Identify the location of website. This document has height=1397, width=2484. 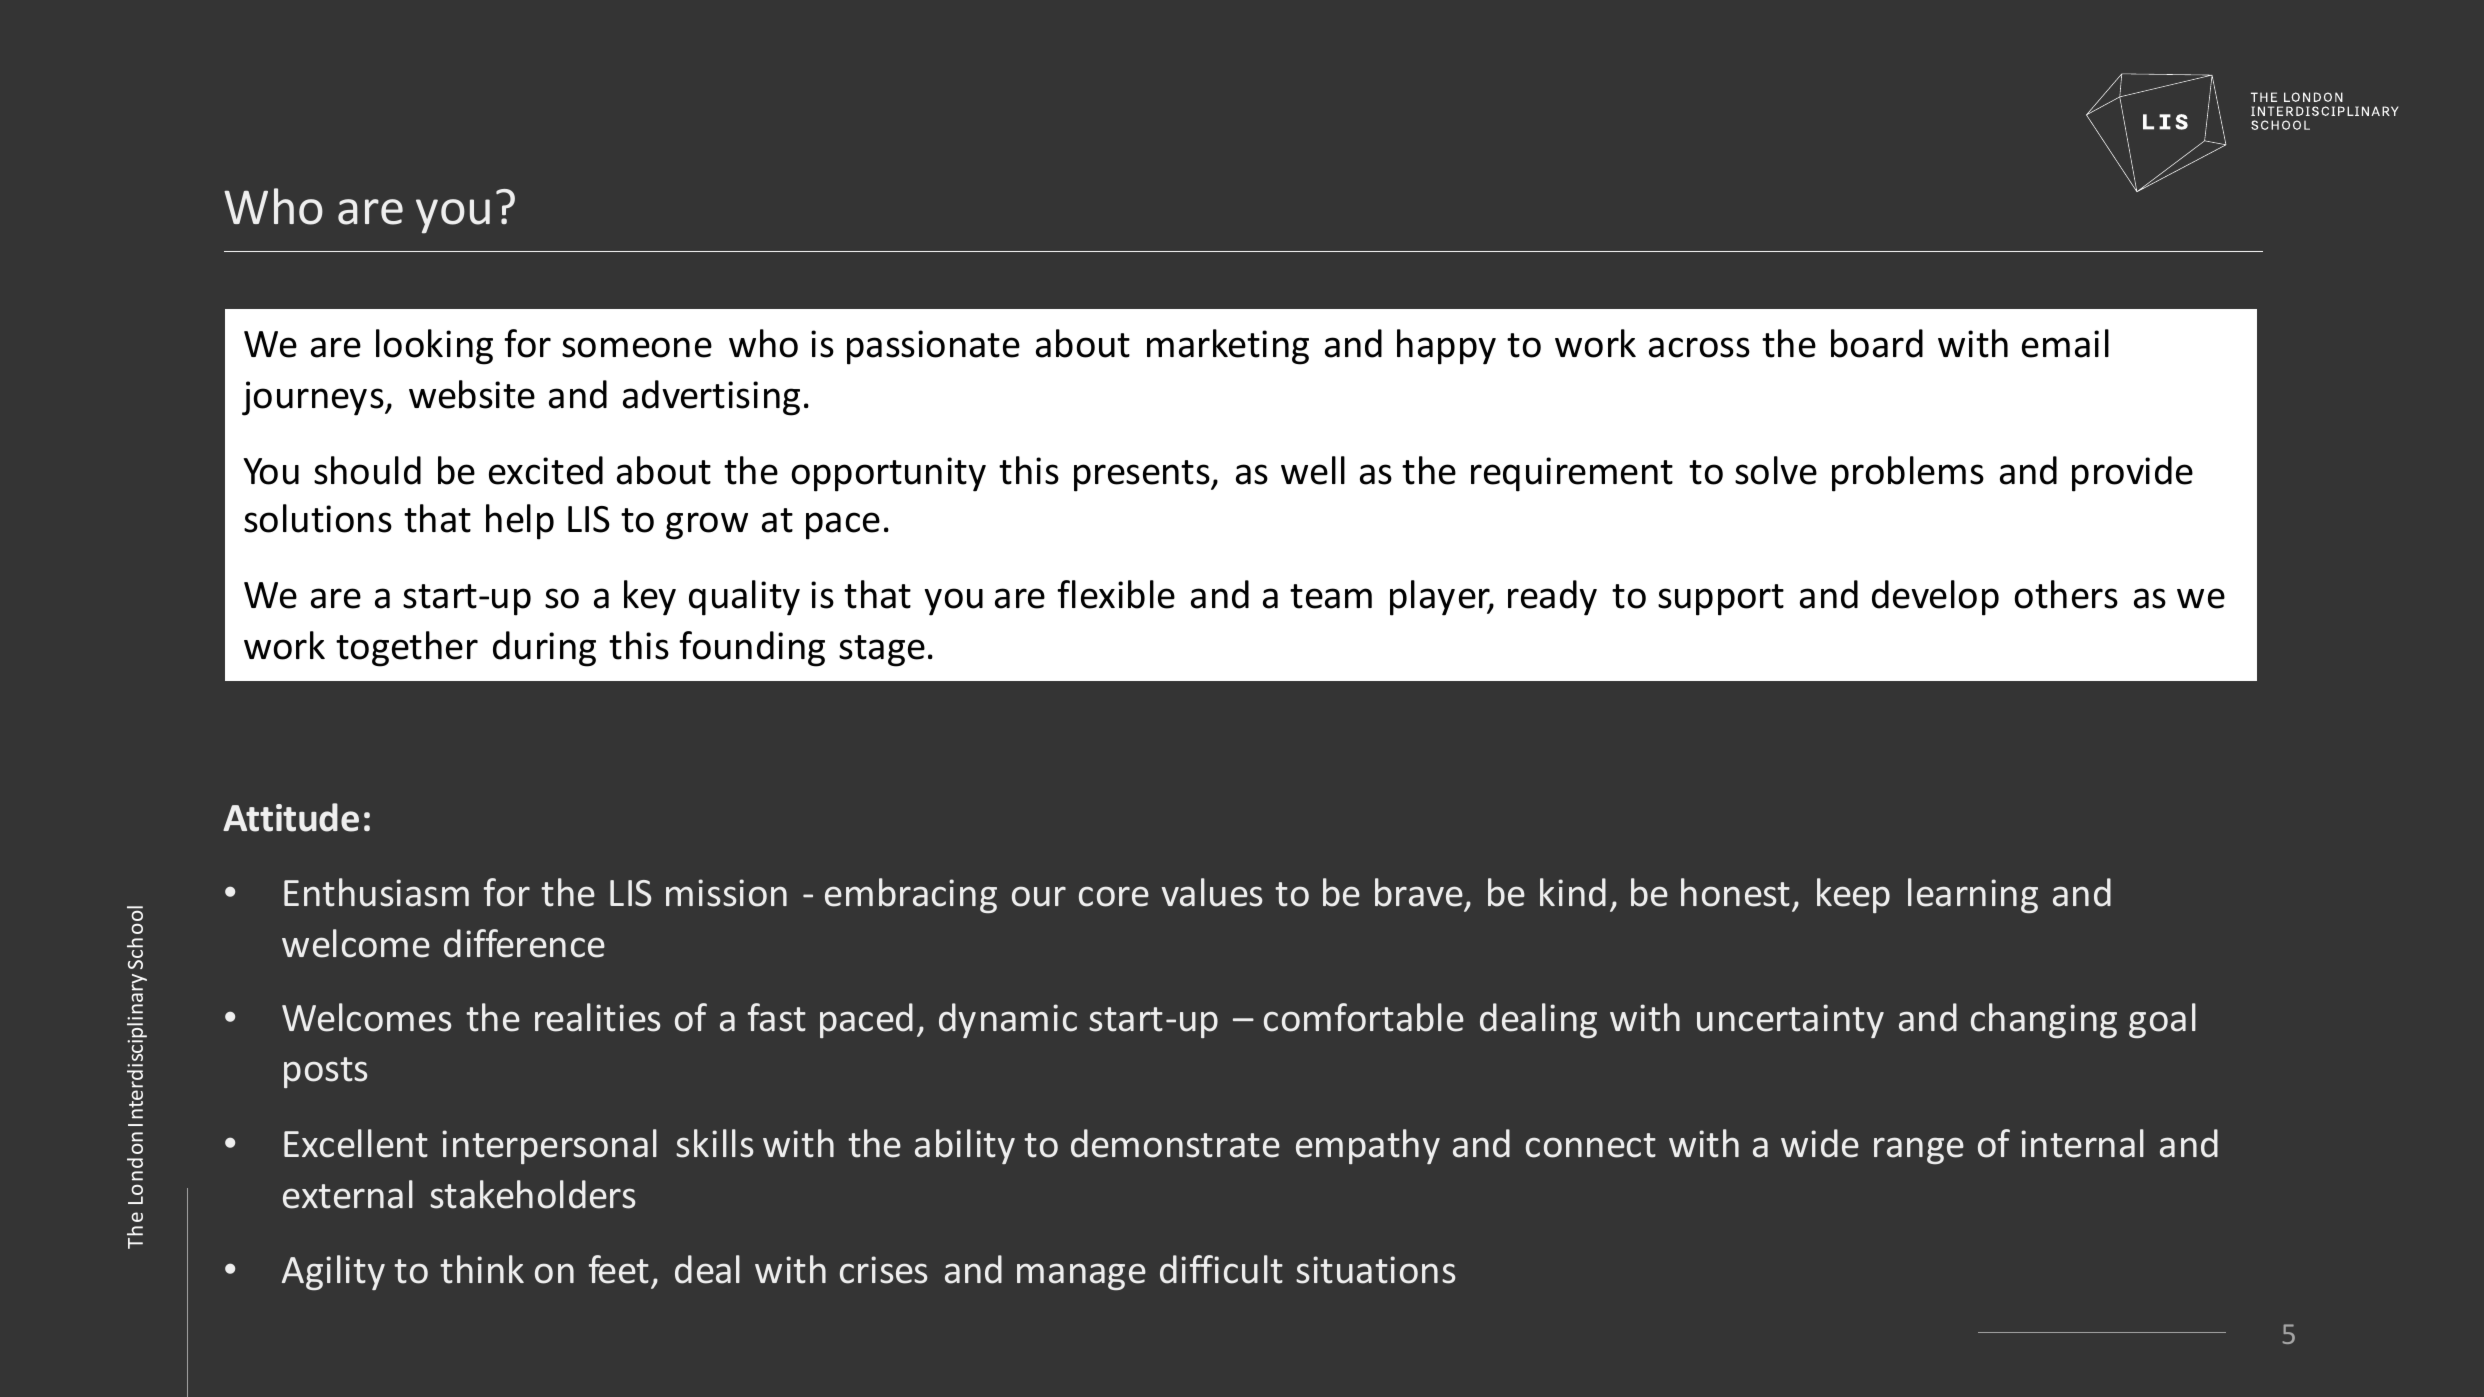
(472, 394).
